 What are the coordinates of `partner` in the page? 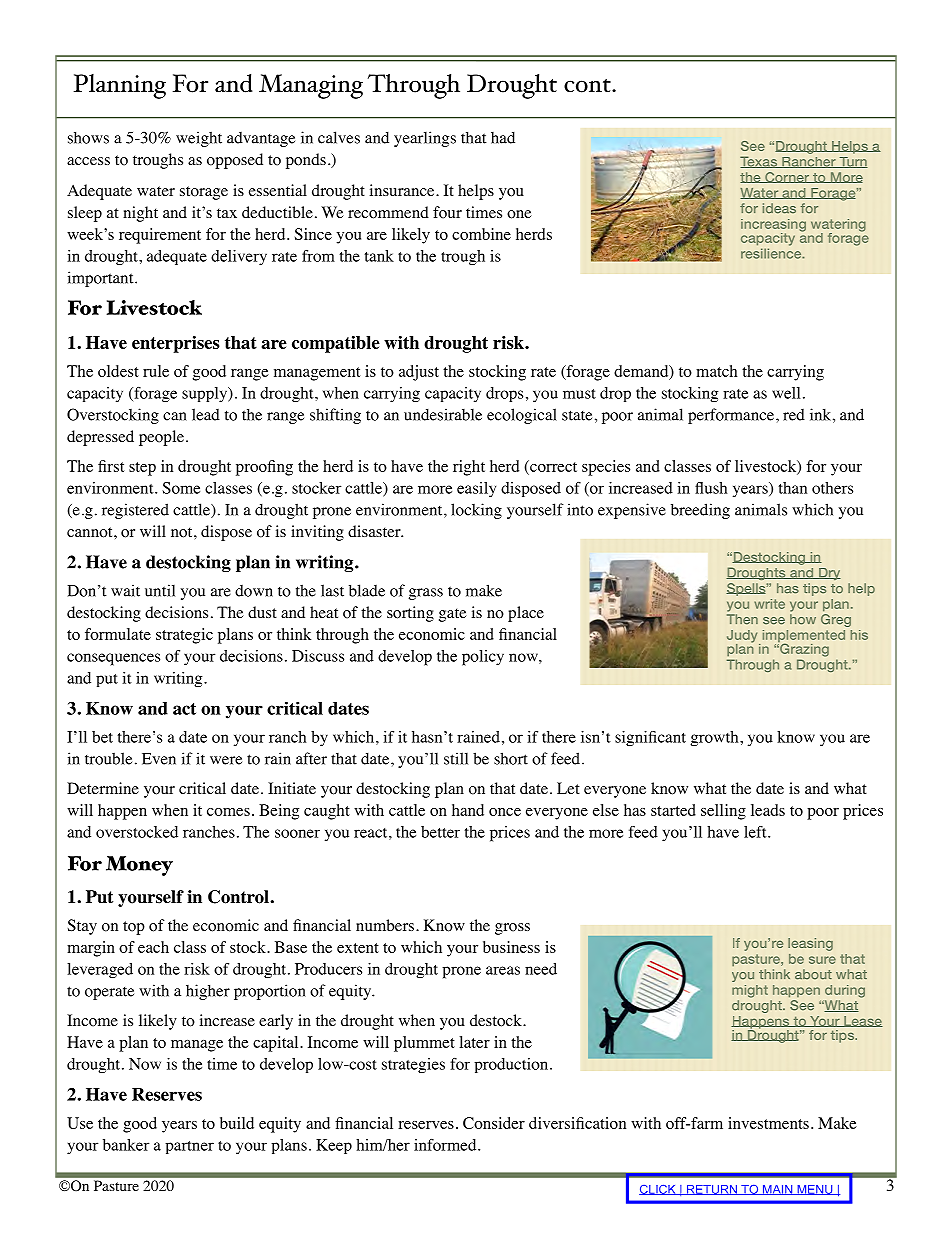 It's located at (189, 1147).
